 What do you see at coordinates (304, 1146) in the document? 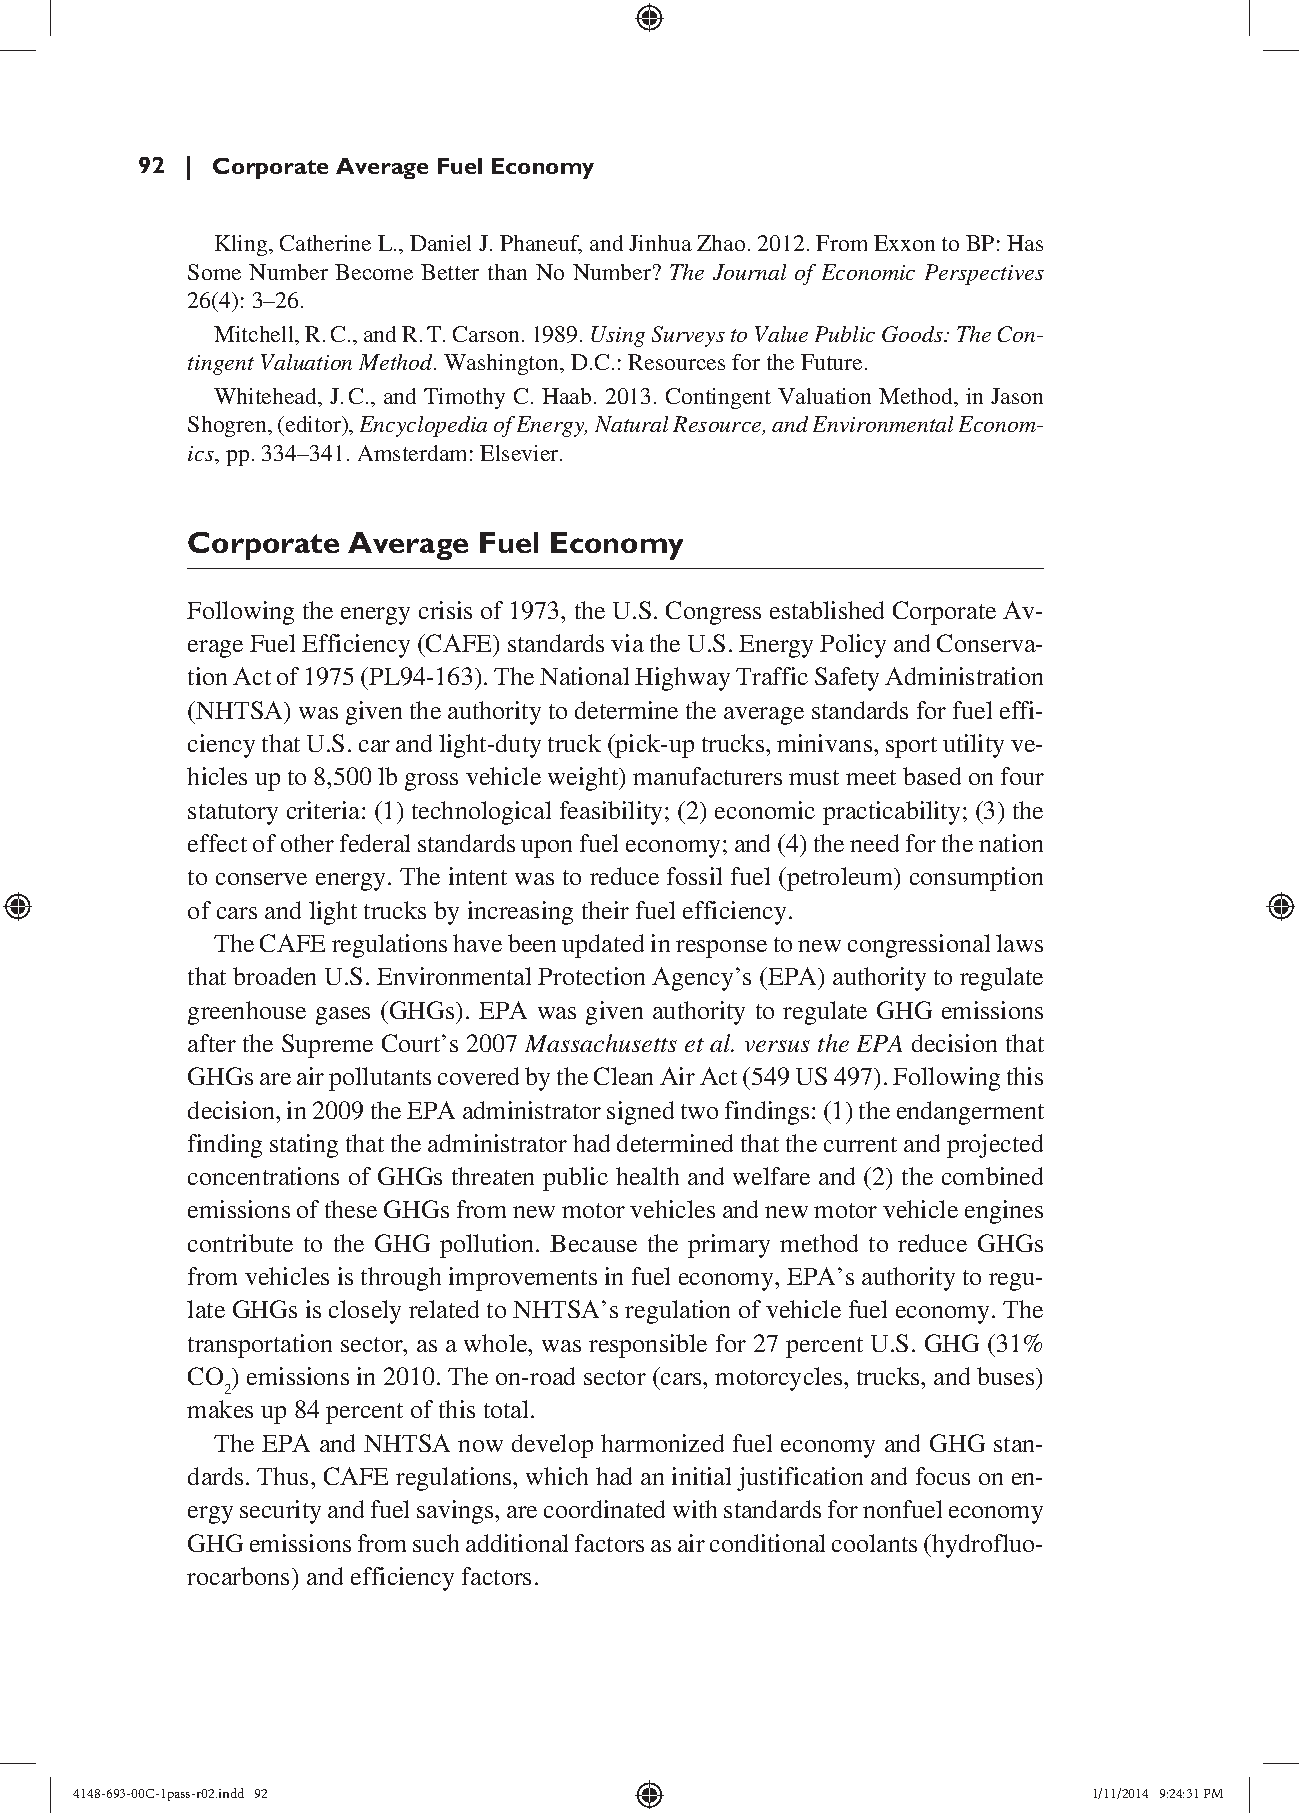
I see `stating` at bounding box center [304, 1146].
